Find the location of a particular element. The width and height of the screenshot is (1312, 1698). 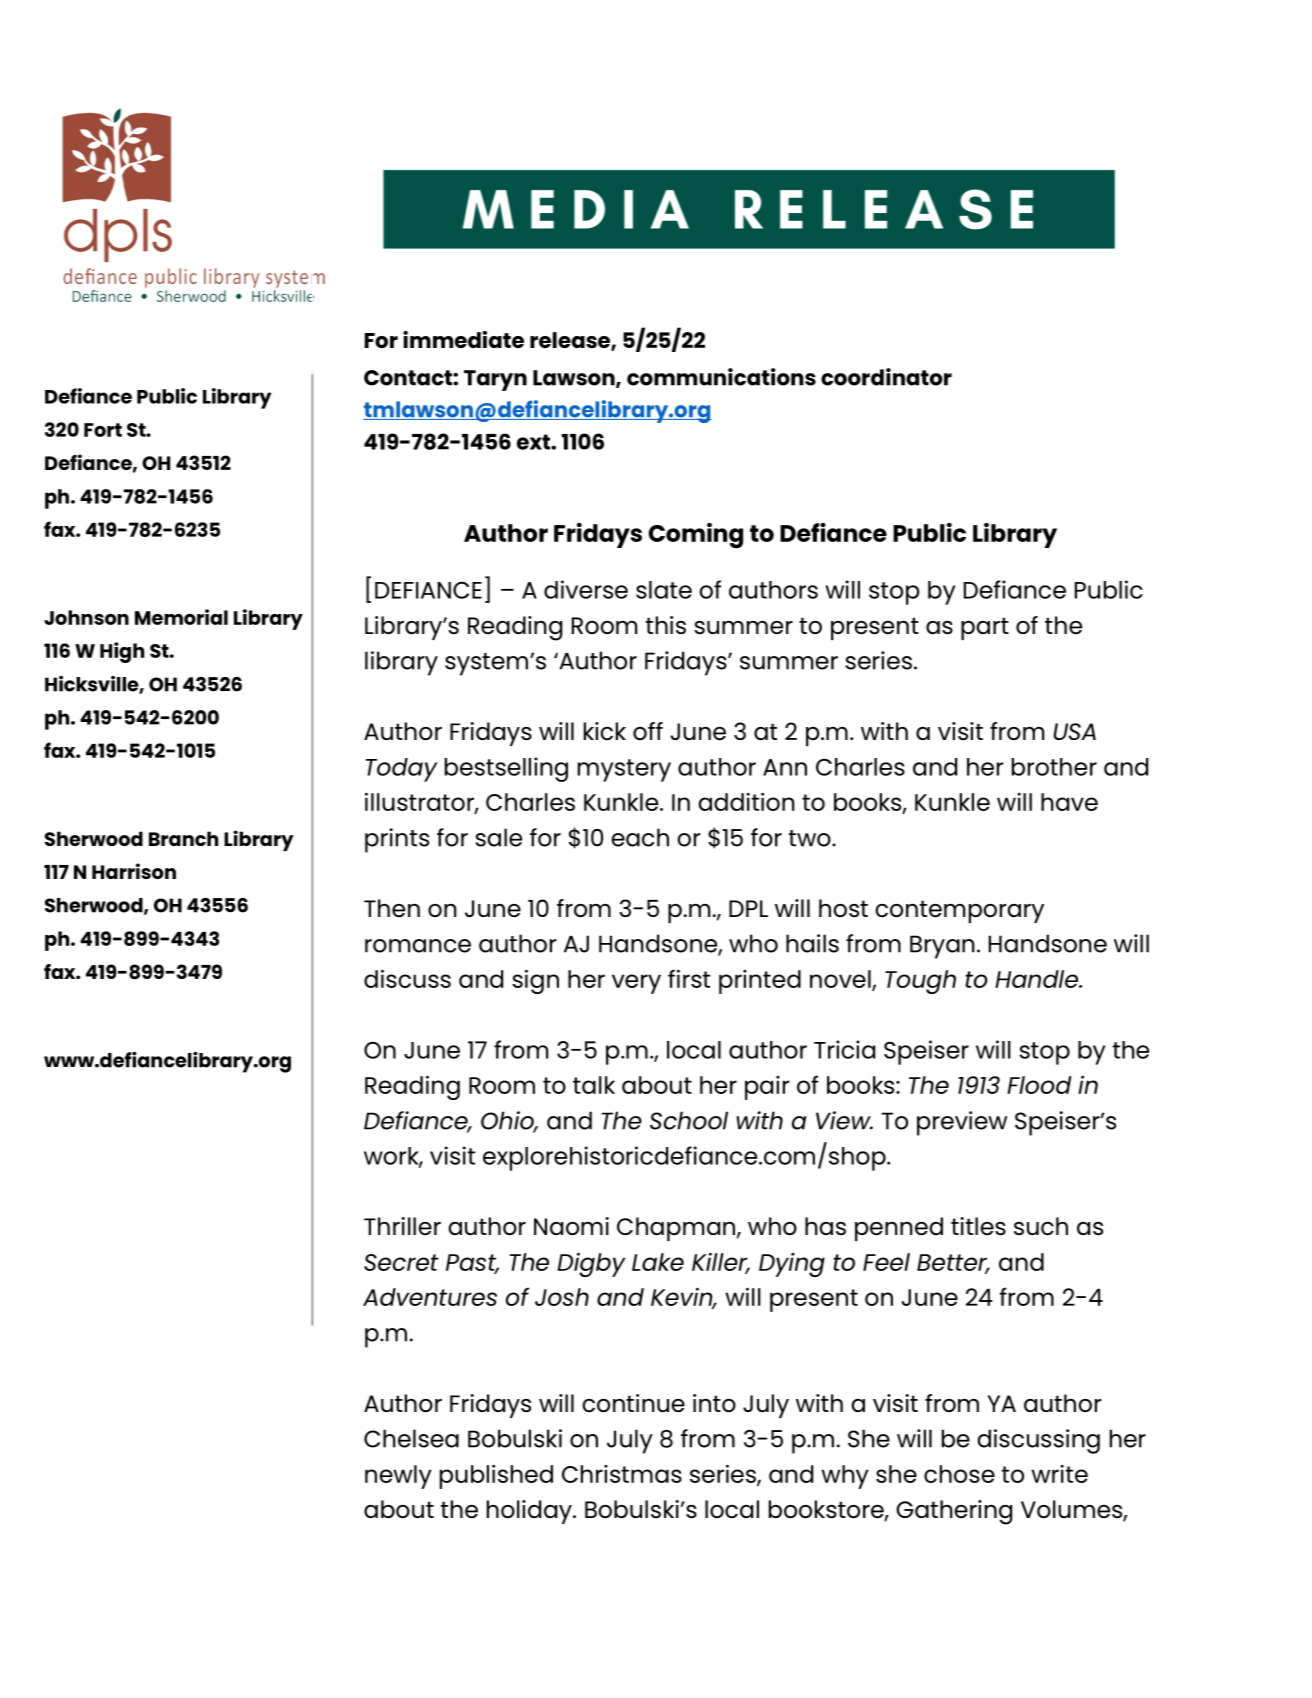

Memorial is located at coordinates (181, 617).
